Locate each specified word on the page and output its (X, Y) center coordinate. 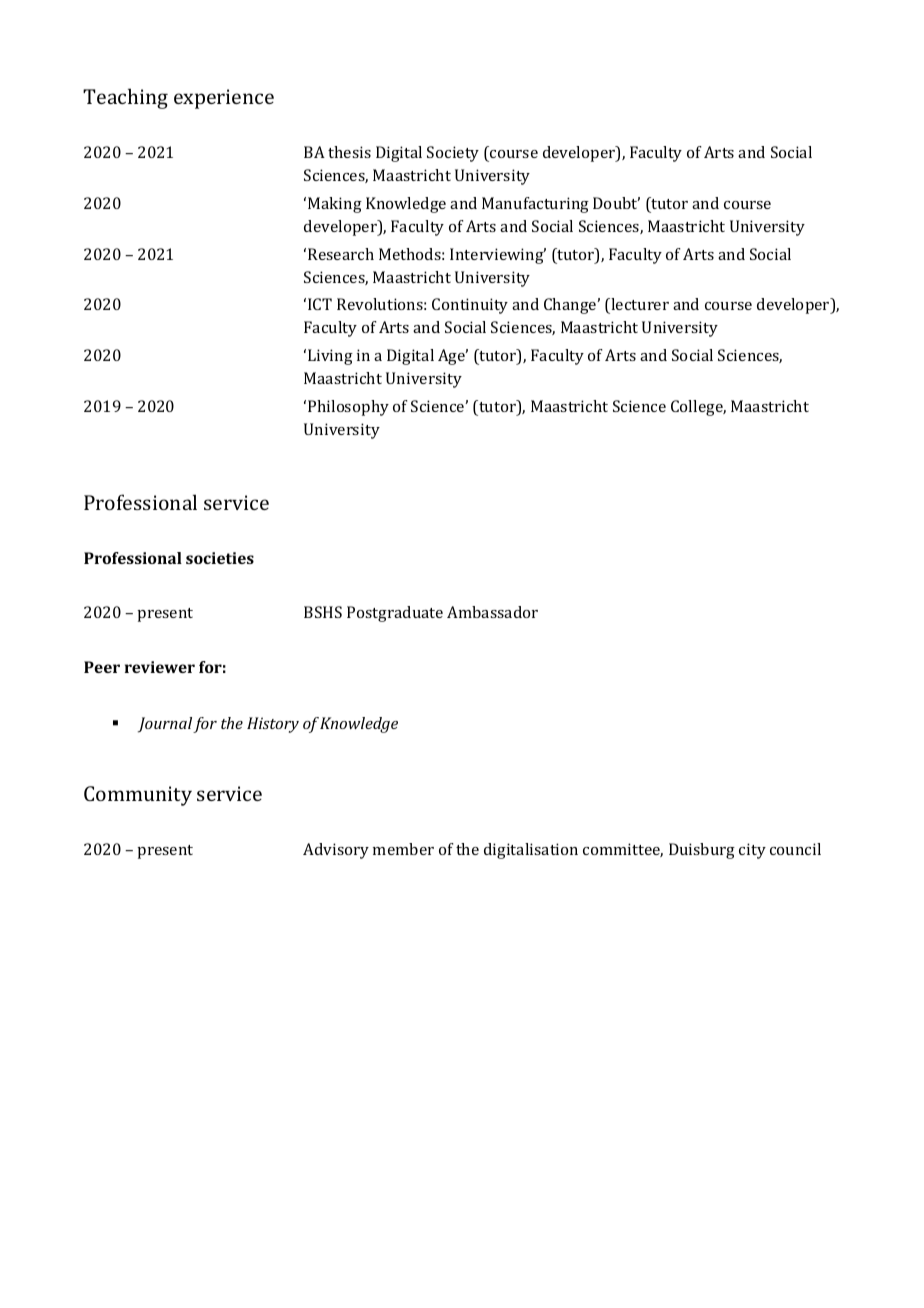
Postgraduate (395, 614)
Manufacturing (535, 205)
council (795, 849)
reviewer (160, 667)
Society (453, 154)
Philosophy (348, 408)
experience (224, 99)
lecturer (639, 304)
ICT (320, 304)
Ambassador (492, 612)
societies (220, 558)
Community (138, 796)
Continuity (470, 306)
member (403, 849)
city (752, 851)
